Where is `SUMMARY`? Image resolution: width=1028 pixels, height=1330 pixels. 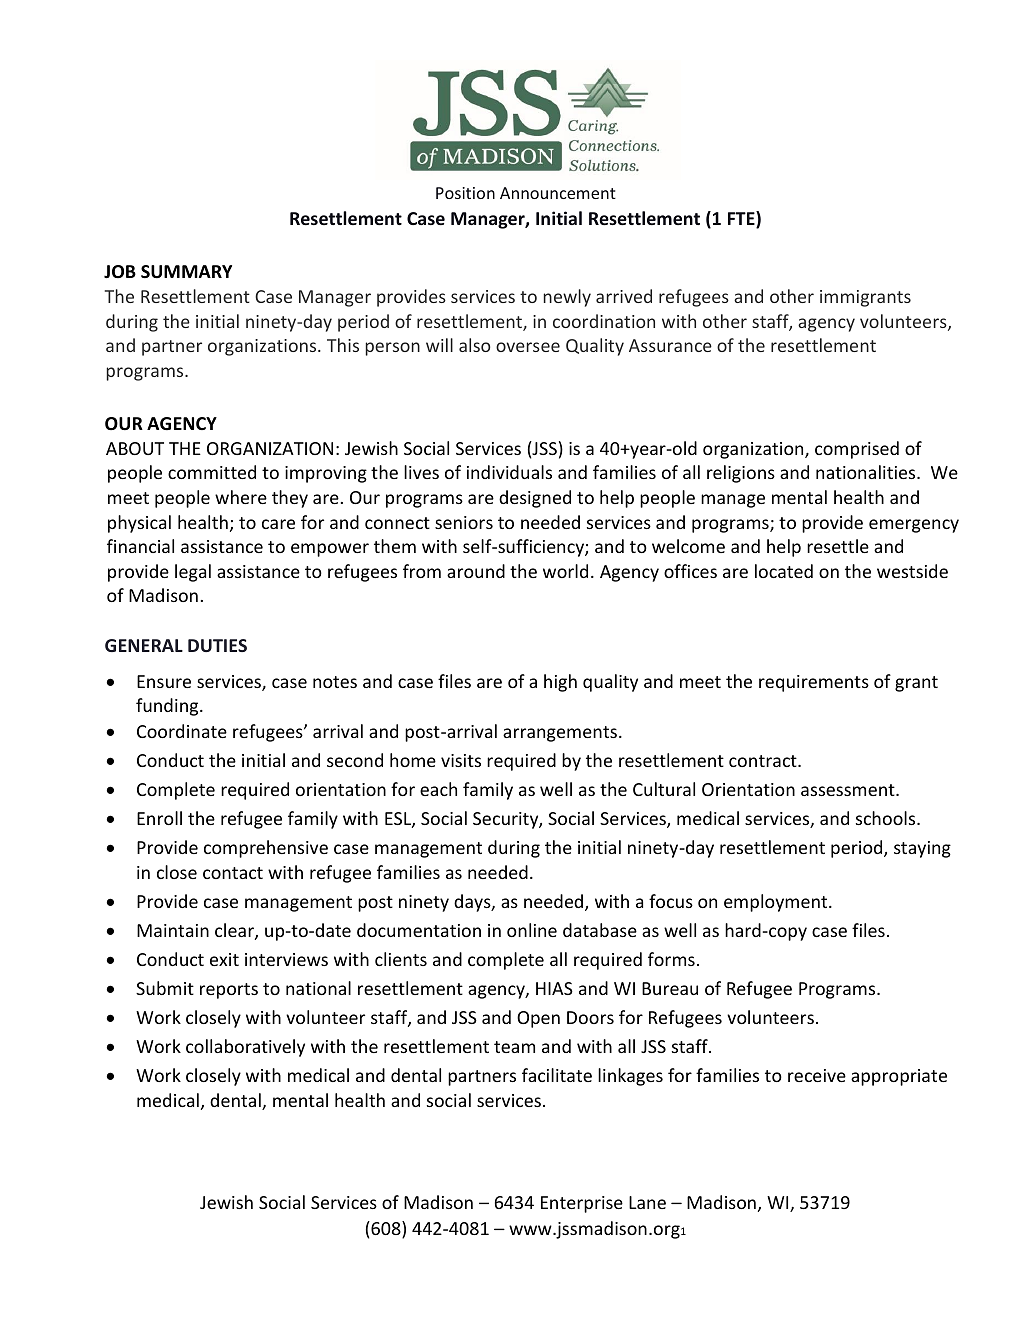 SUMMARY is located at coordinates (186, 272).
